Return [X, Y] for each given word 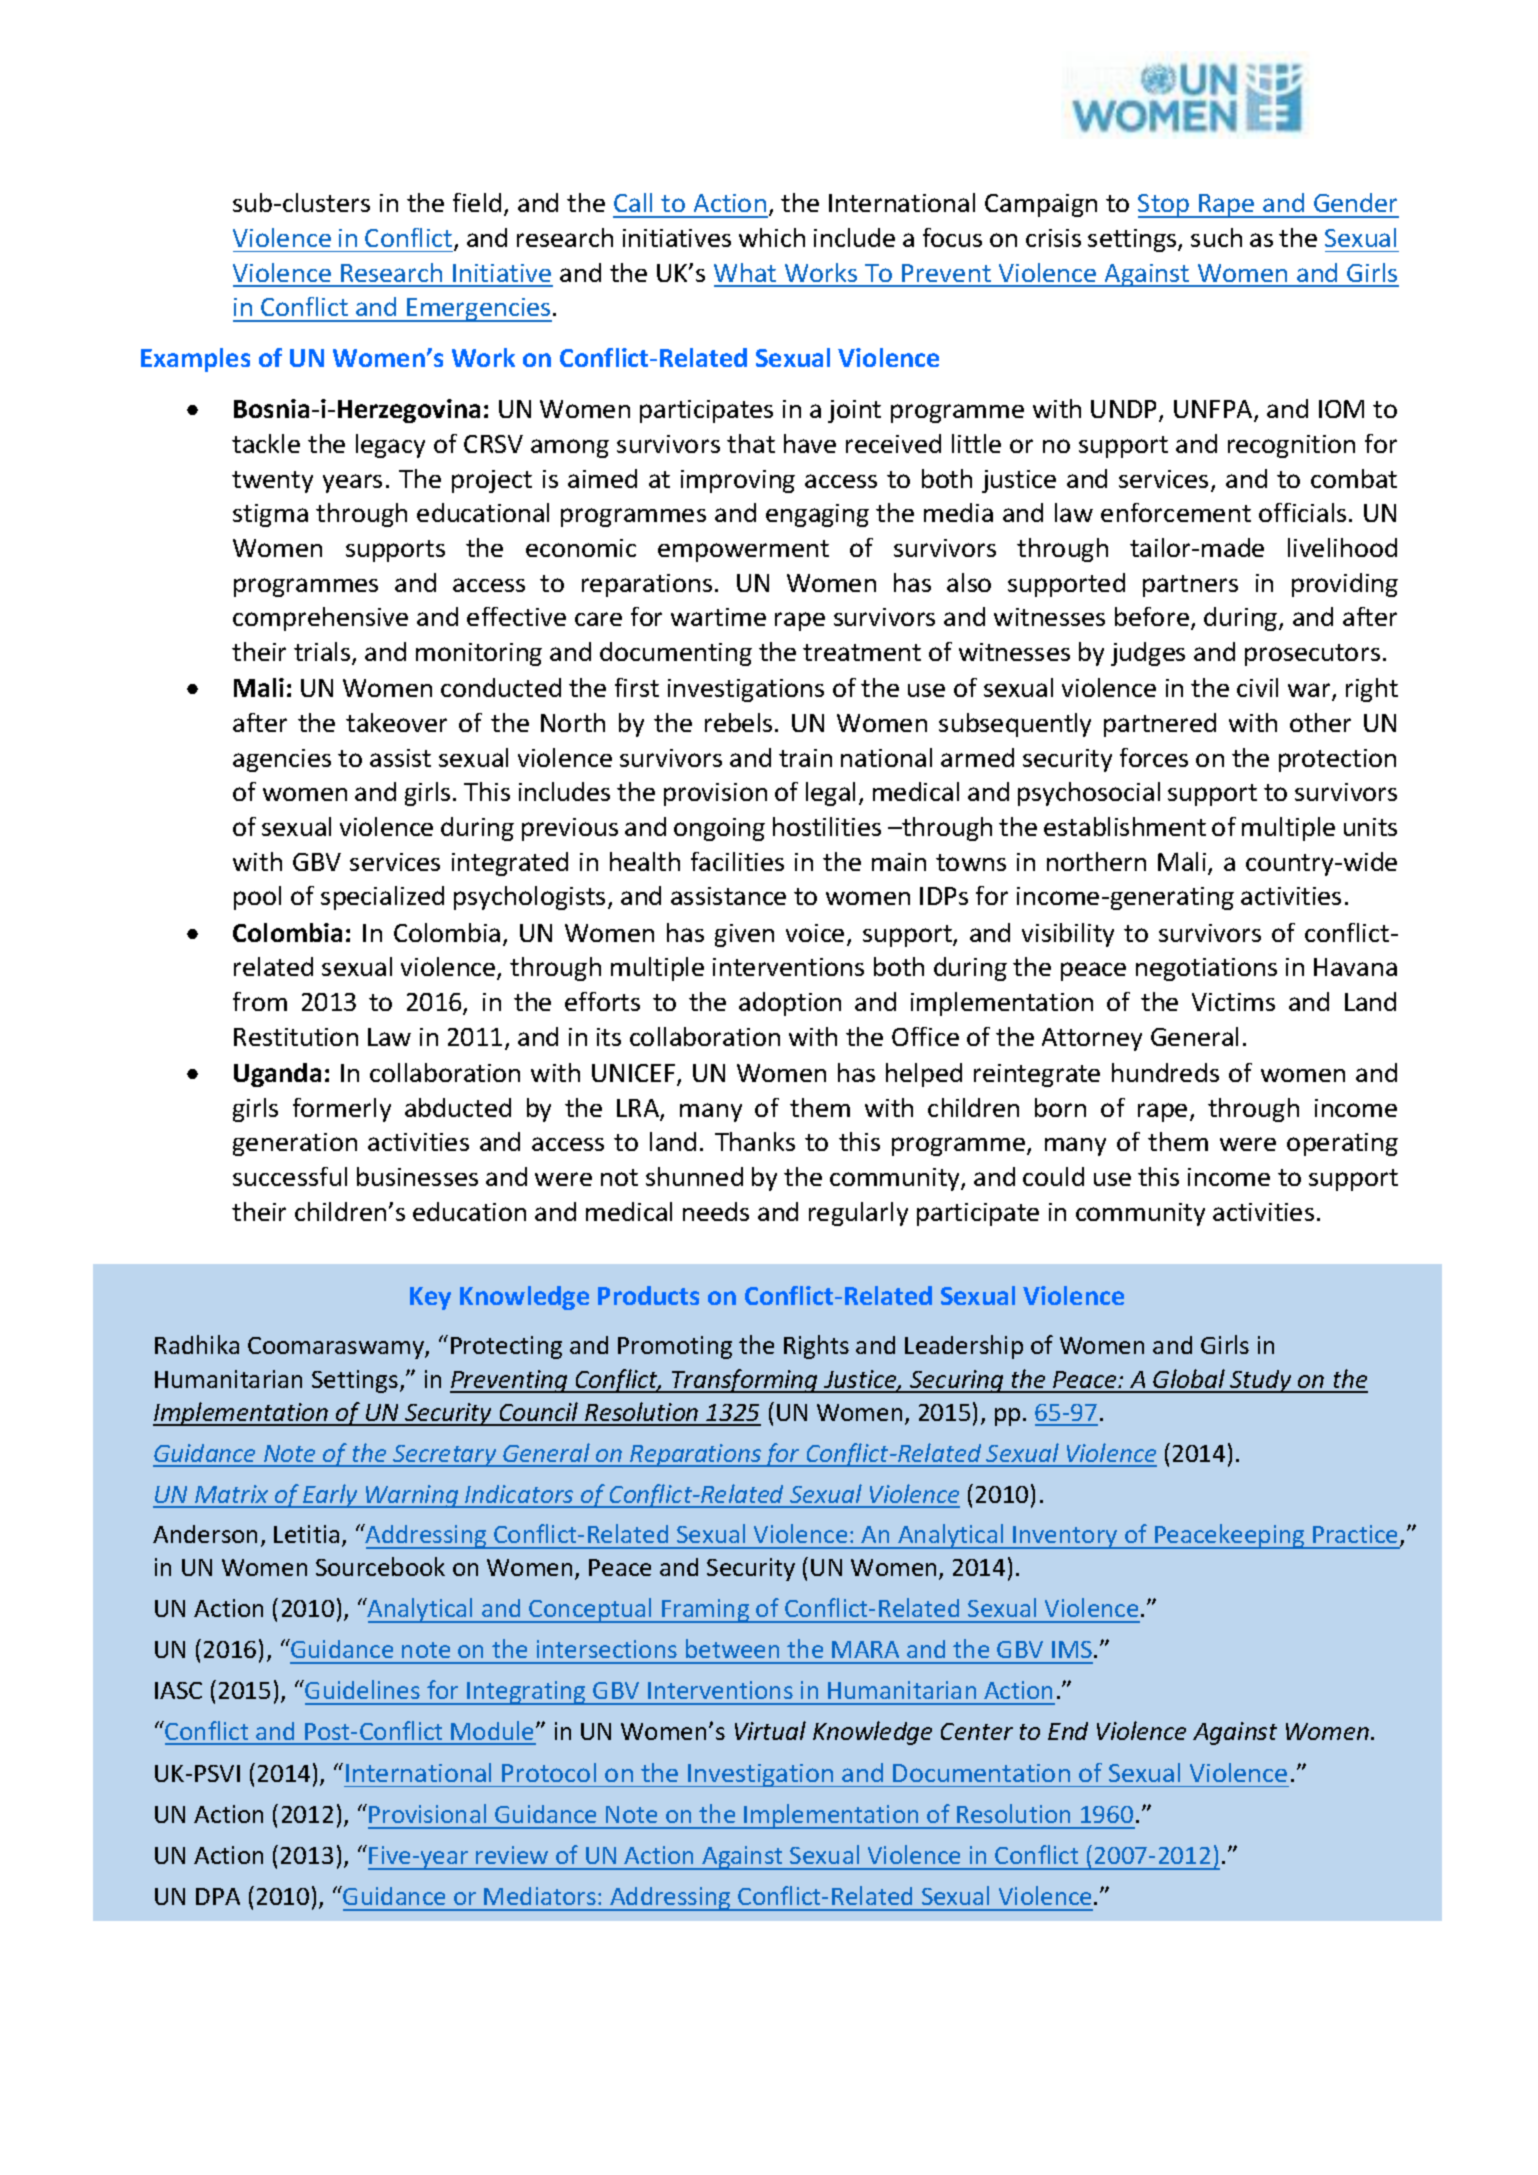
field [477, 202]
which [772, 237]
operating [1342, 1144]
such [1216, 237]
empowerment [743, 551]
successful [290, 1176]
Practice [1357, 1535]
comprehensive [320, 619]
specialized [382, 898]
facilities [737, 861]
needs [716, 1211]
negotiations [1206, 969]
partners [1190, 586]
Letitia [306, 1534]
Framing [706, 1611]
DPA [218, 1896]
